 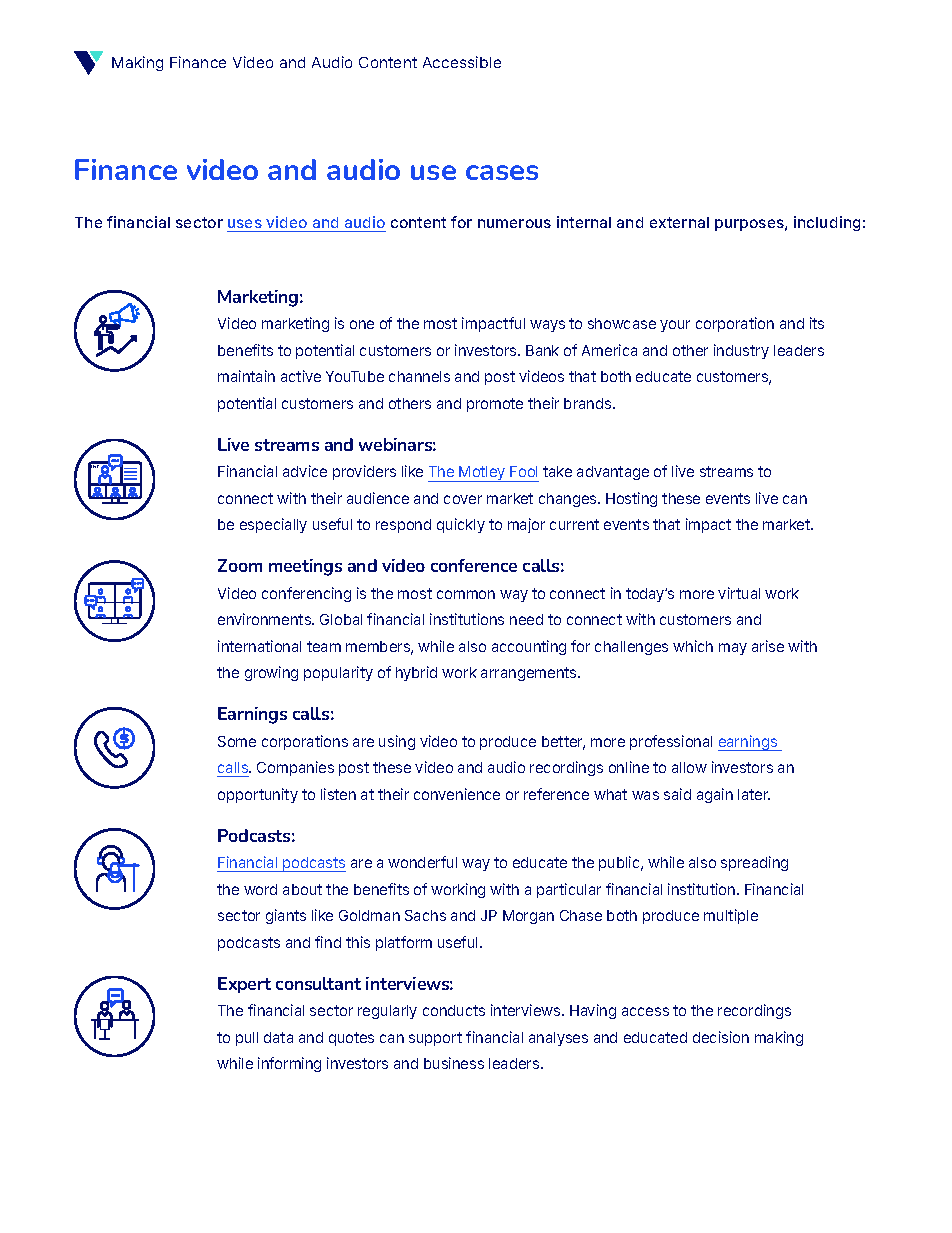 I want to click on external, so click(x=679, y=222).
